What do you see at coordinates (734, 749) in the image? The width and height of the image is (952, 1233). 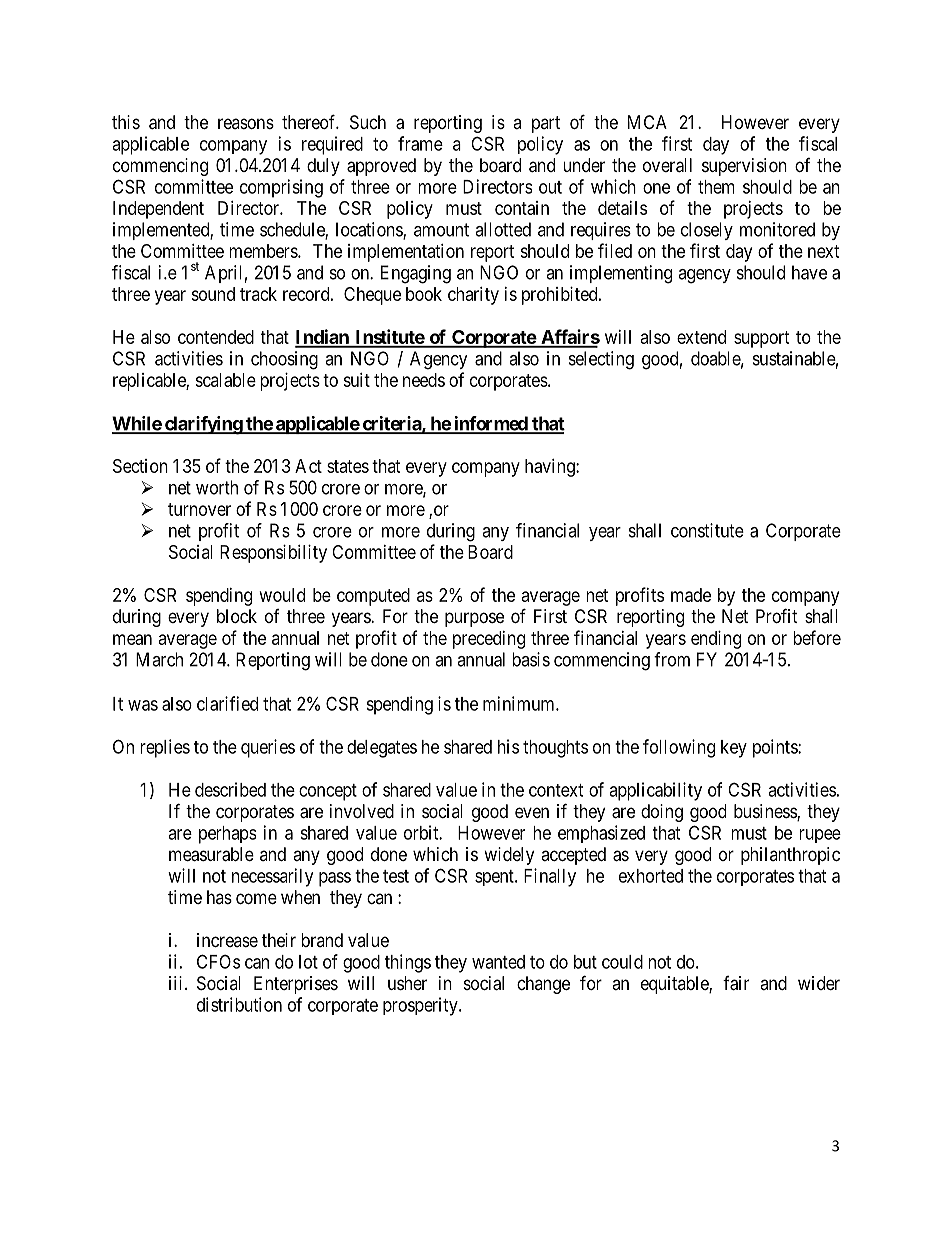 I see `key` at bounding box center [734, 749].
